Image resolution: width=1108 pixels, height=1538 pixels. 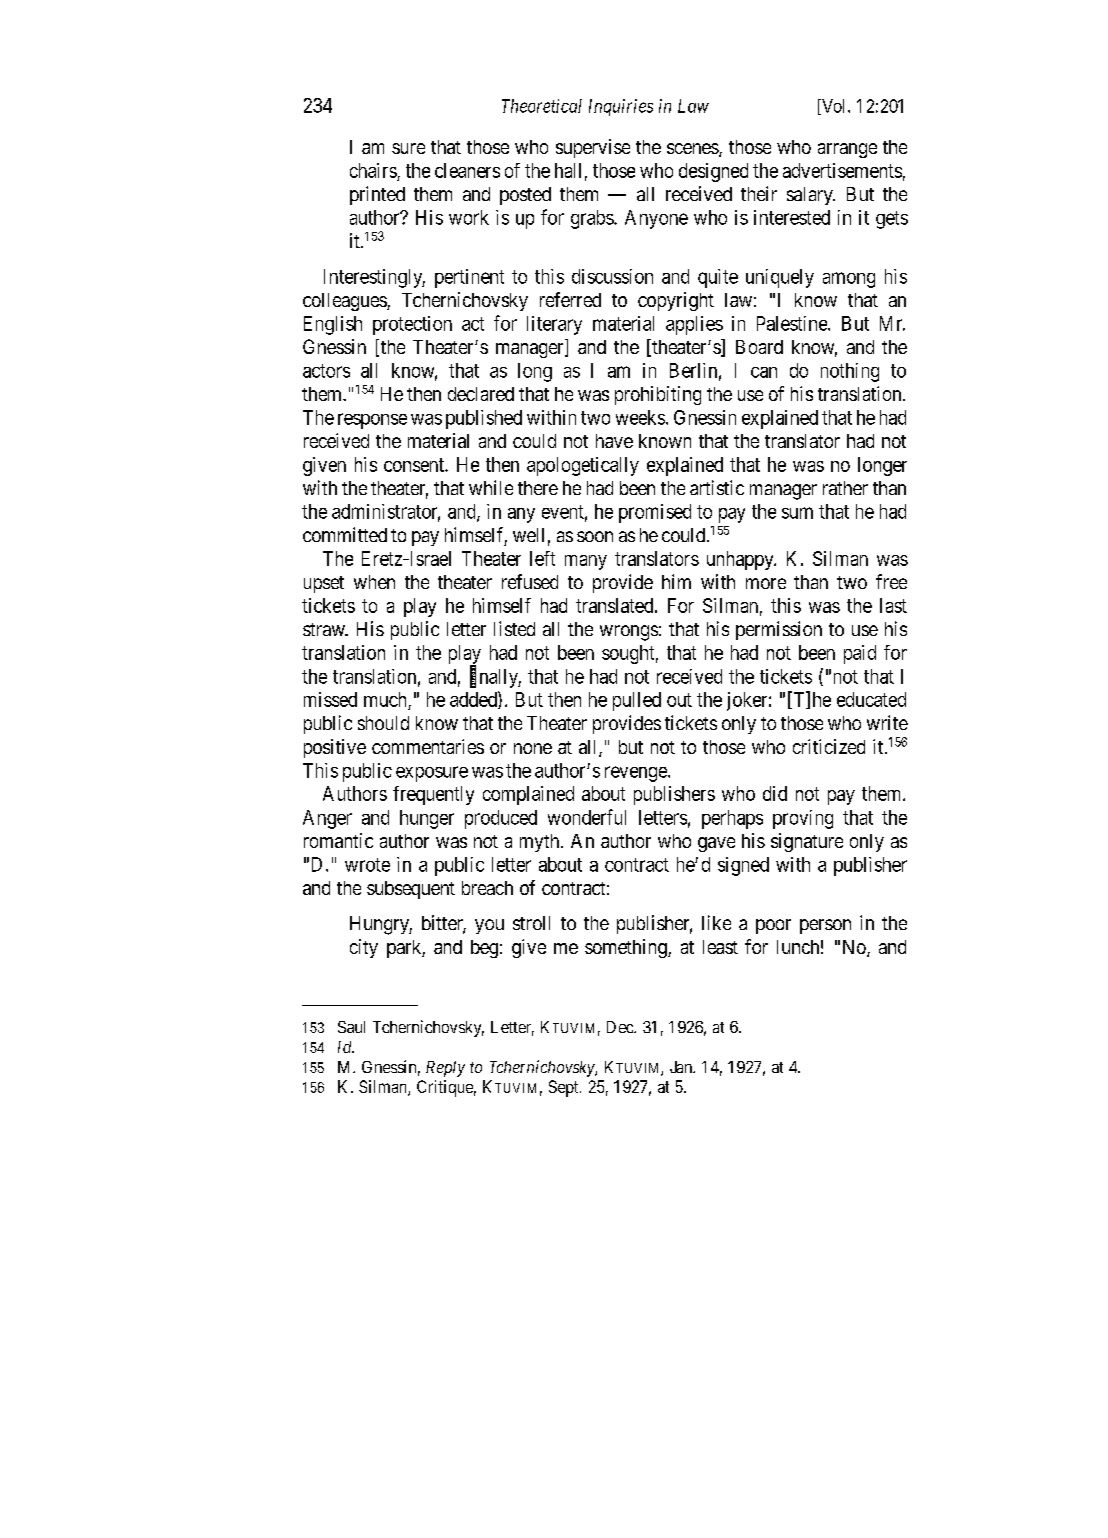 What do you see at coordinates (629, 633) in the page?
I see `wrongs` at bounding box center [629, 633].
